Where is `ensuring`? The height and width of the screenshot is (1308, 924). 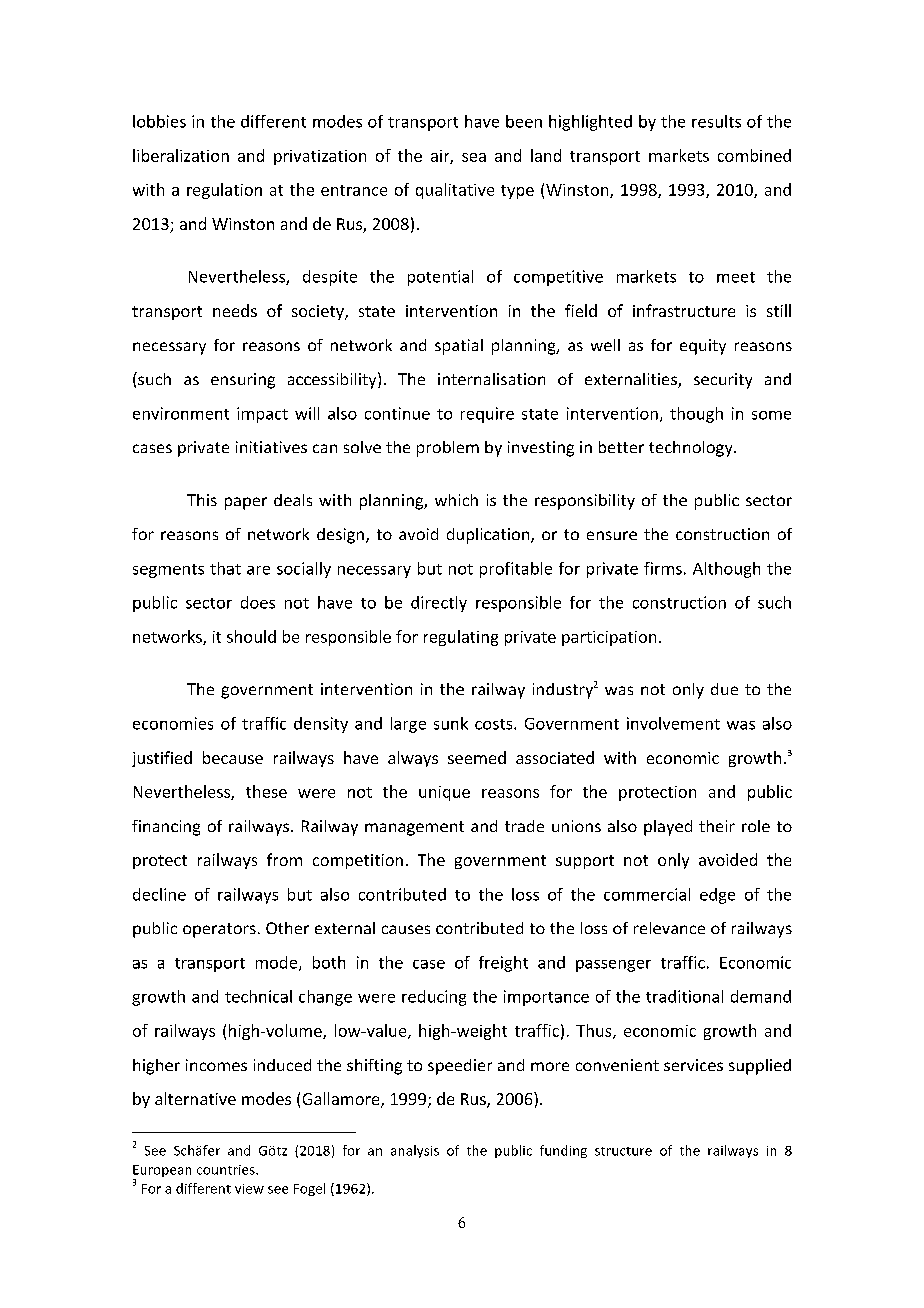
ensuring is located at coordinates (243, 381).
